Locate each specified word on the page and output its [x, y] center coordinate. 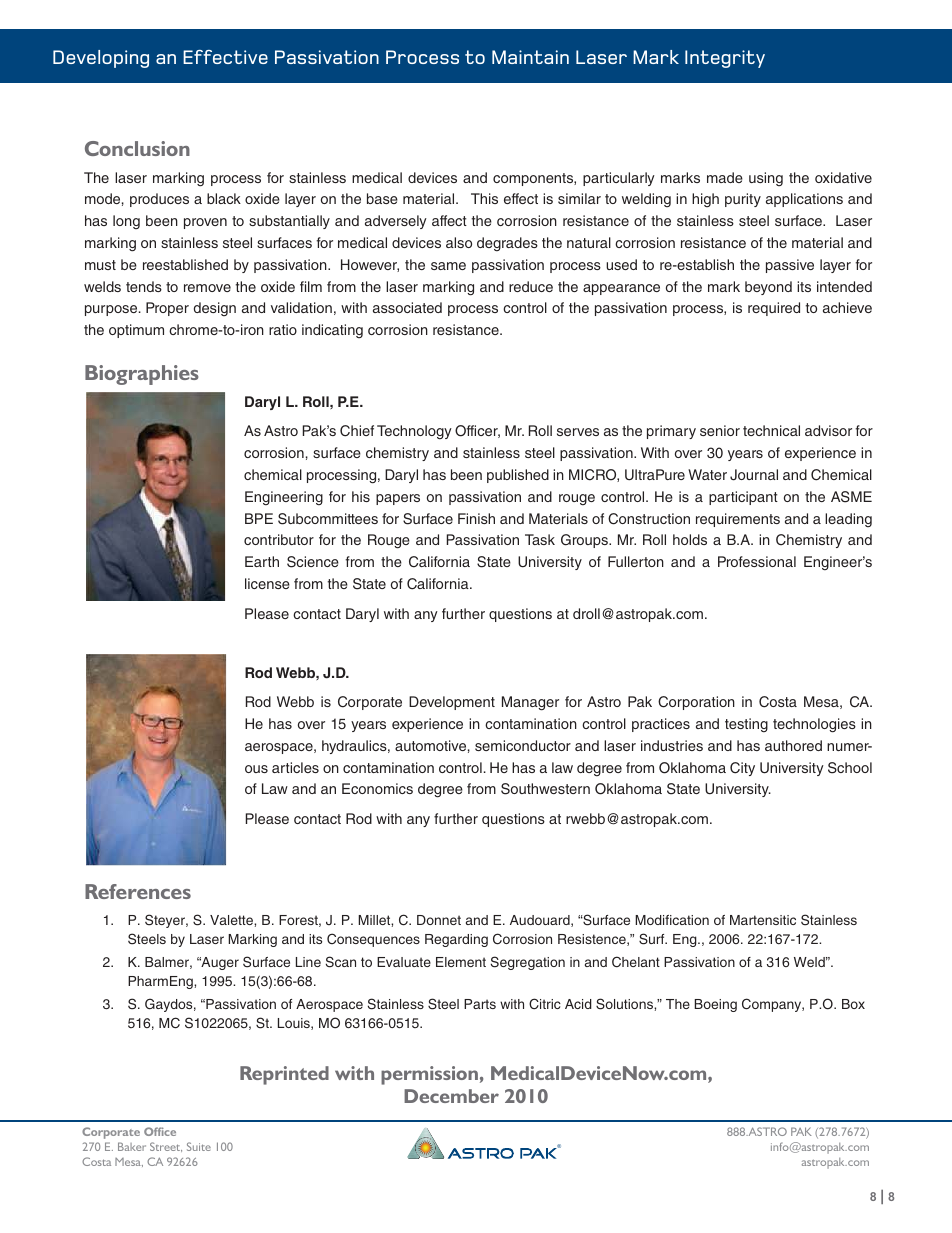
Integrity [725, 59]
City [742, 769]
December [451, 1096]
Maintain [530, 57]
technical [771, 430]
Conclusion [137, 148]
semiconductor [523, 745]
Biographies [142, 375]
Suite [199, 1146]
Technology [414, 432]
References [138, 891]
